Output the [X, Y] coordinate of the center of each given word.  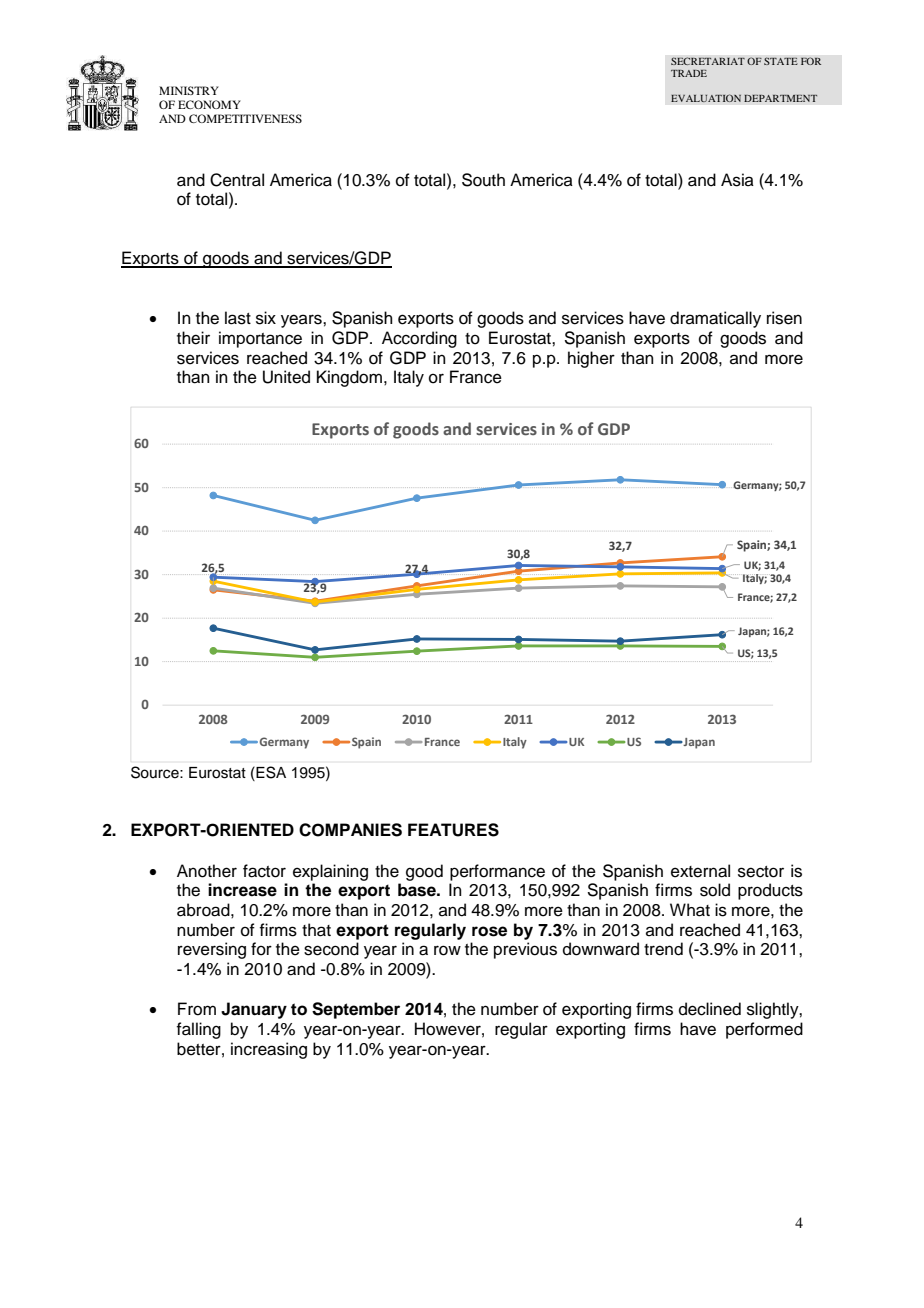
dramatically [715, 319]
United [286, 377]
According [419, 339]
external [700, 871]
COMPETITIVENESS [245, 118]
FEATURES [453, 830]
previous [525, 950]
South [483, 180]
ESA [270, 772]
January [254, 1010]
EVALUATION [706, 98]
